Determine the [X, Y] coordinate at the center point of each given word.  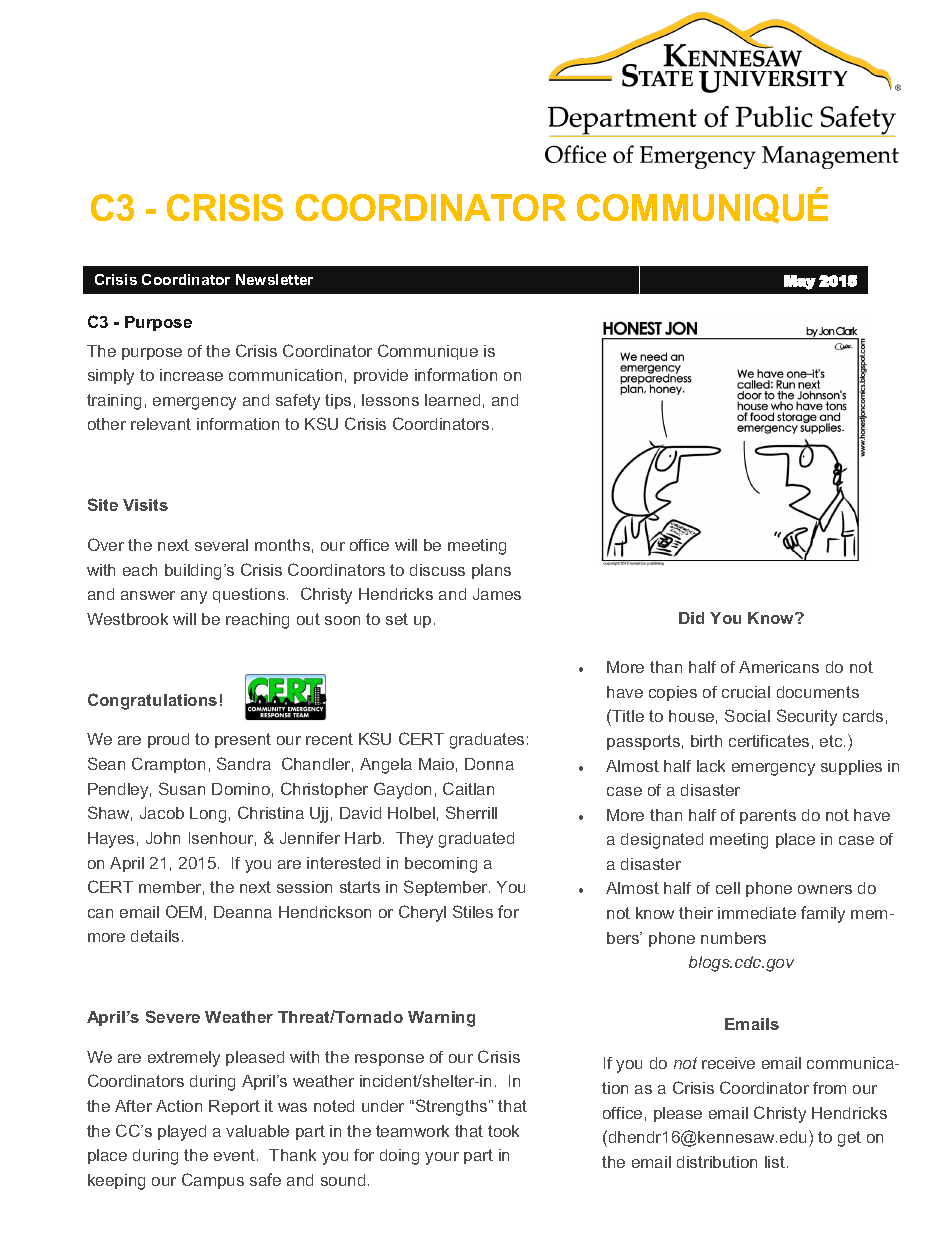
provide [381, 376]
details [155, 936]
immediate [757, 913]
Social [747, 715]
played [182, 1133]
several [221, 545]
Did [691, 618]
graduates [487, 741]
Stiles [473, 911]
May [800, 282]
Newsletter [274, 279]
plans [491, 571]
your [442, 1158]
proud [168, 740]
